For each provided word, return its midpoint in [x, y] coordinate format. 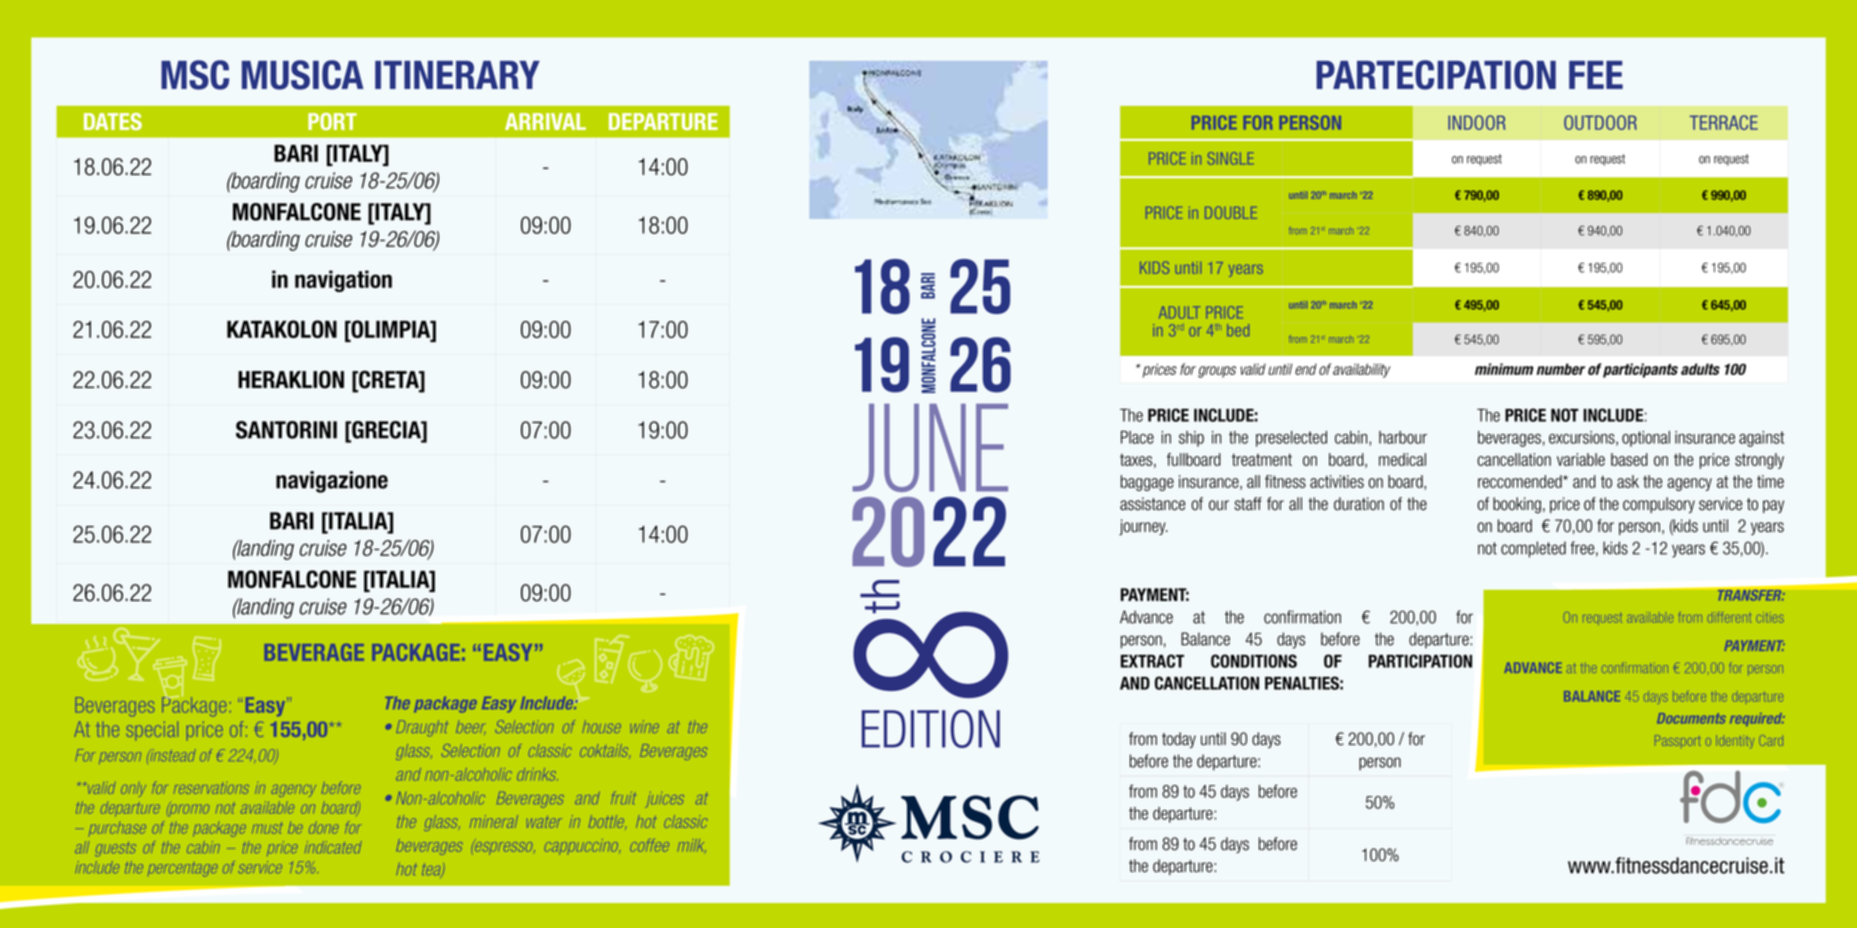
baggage [1147, 483]
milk [692, 845]
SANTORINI [286, 430]
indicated [333, 847]
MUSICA [303, 75]
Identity [1735, 741]
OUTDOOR [1600, 122]
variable [1581, 459]
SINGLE [1230, 158]
